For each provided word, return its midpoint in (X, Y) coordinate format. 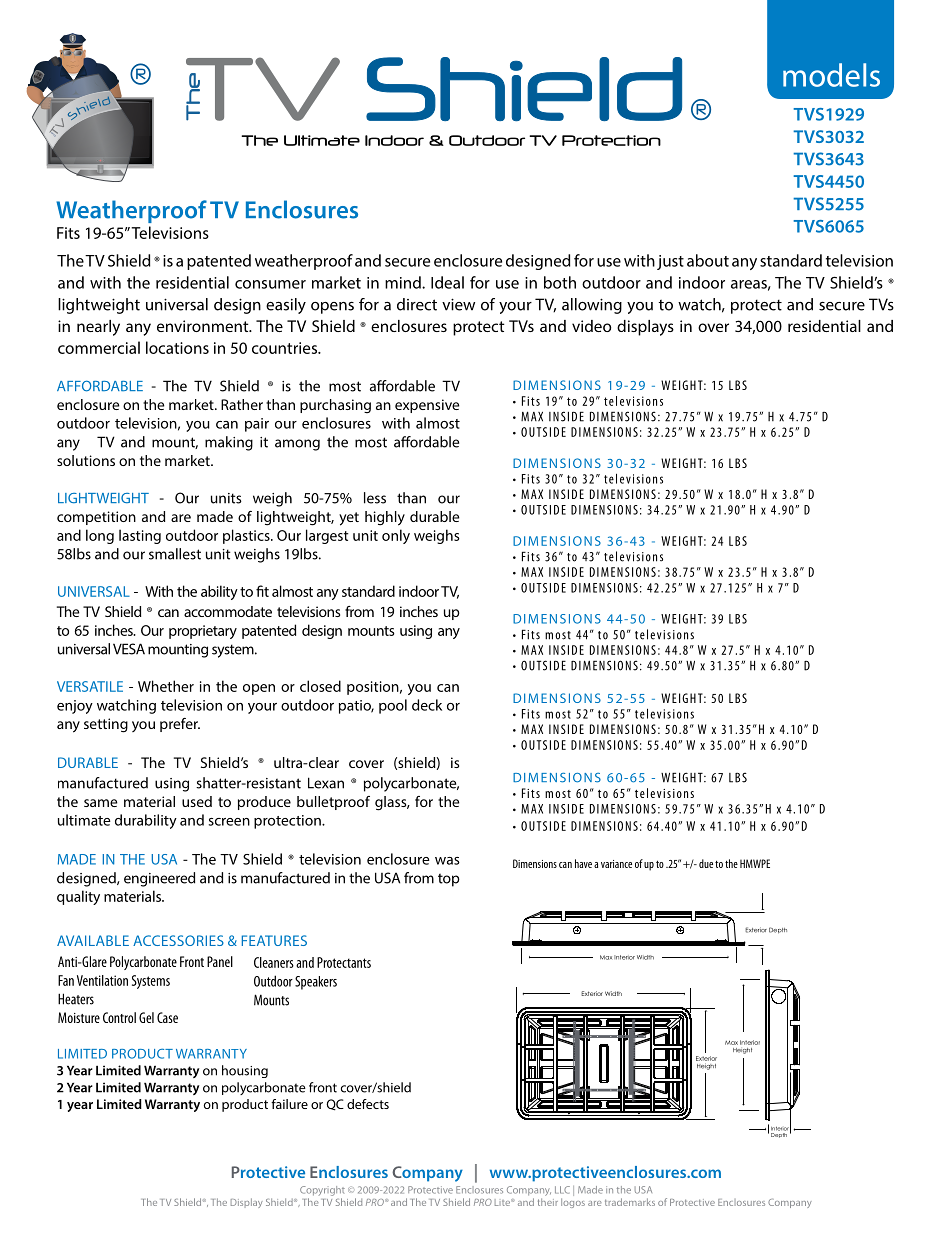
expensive (427, 406)
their (548, 1202)
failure (289, 1104)
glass (392, 803)
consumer (270, 284)
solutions (86, 460)
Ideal (447, 282)
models (831, 75)
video (592, 326)
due (706, 863)
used (197, 801)
